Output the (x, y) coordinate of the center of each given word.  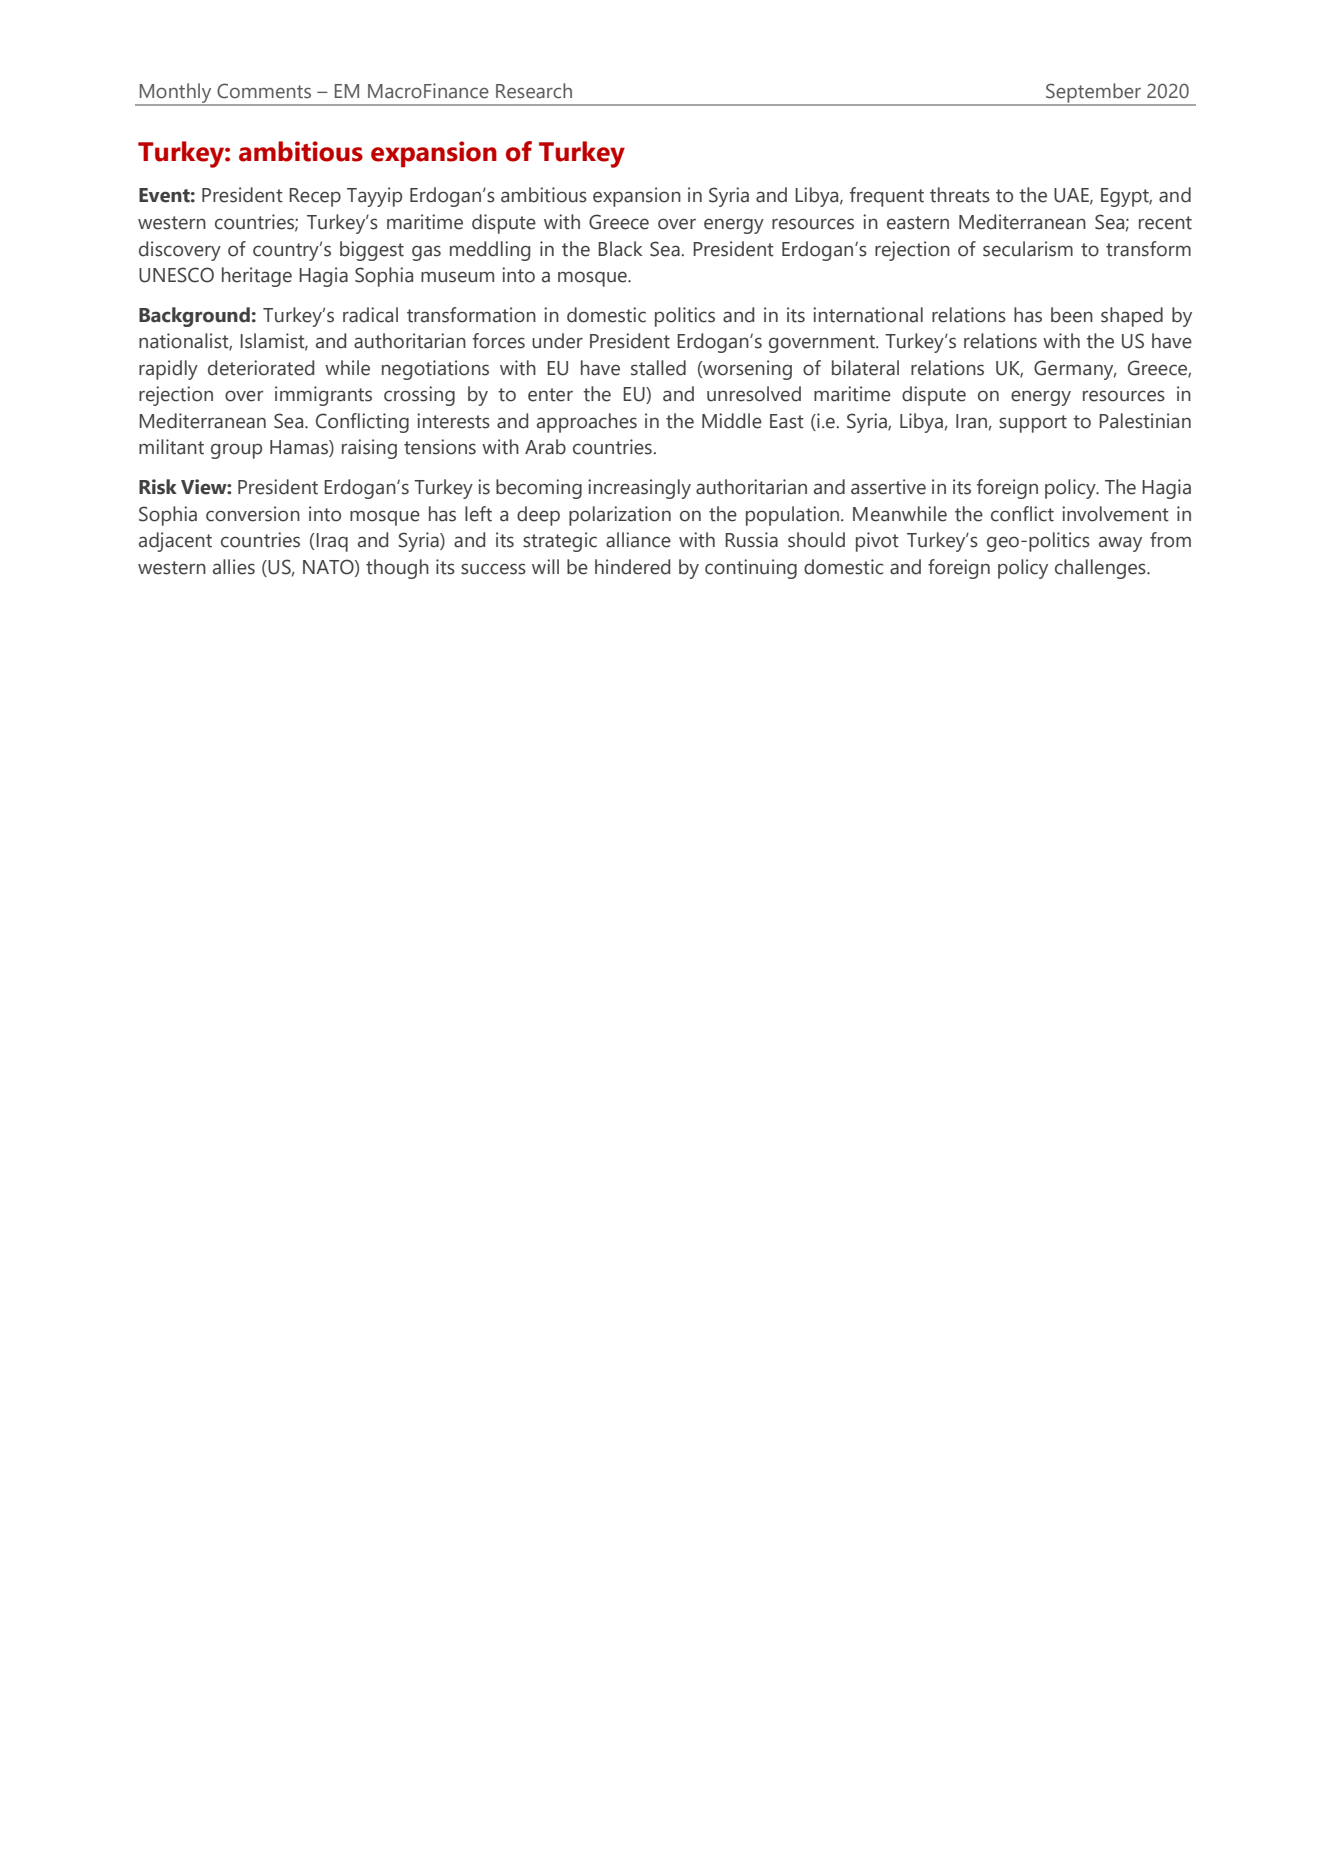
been (1072, 315)
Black (620, 249)
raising (369, 449)
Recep (315, 197)
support (1033, 424)
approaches (587, 423)
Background (194, 317)
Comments (264, 91)
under (557, 341)
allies (234, 567)
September (1093, 94)
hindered (632, 567)
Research (534, 91)
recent (1165, 223)
